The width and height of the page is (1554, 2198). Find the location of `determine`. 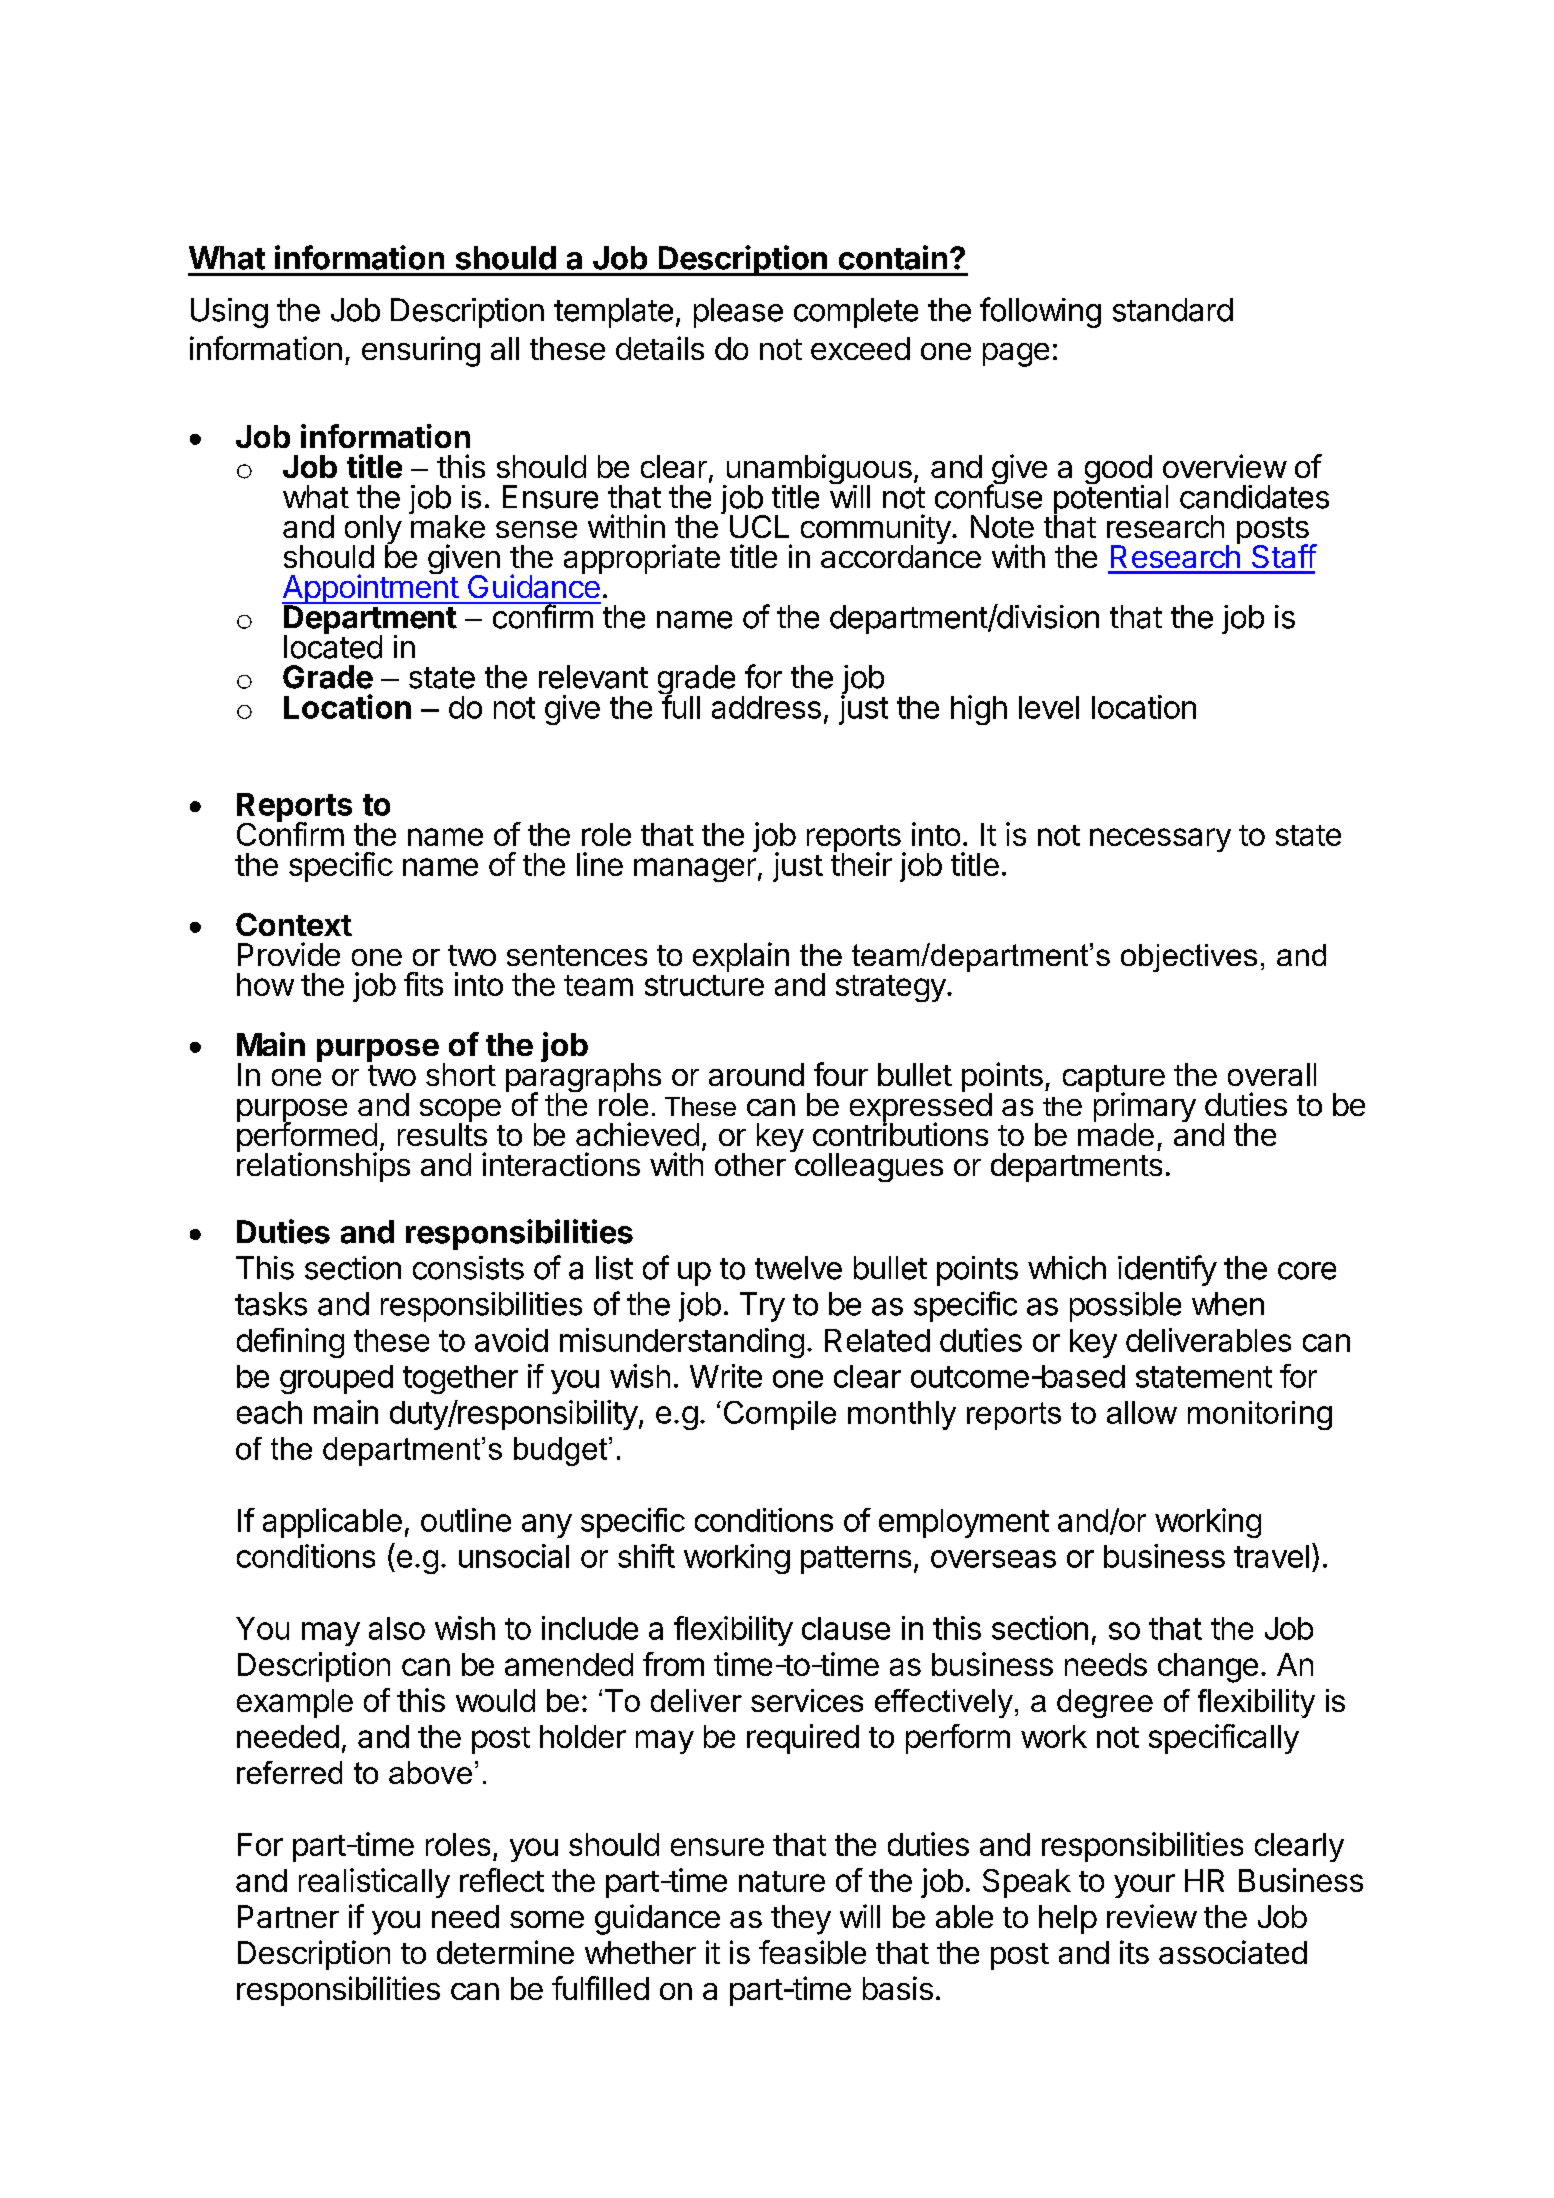

determine is located at coordinates (505, 1952).
